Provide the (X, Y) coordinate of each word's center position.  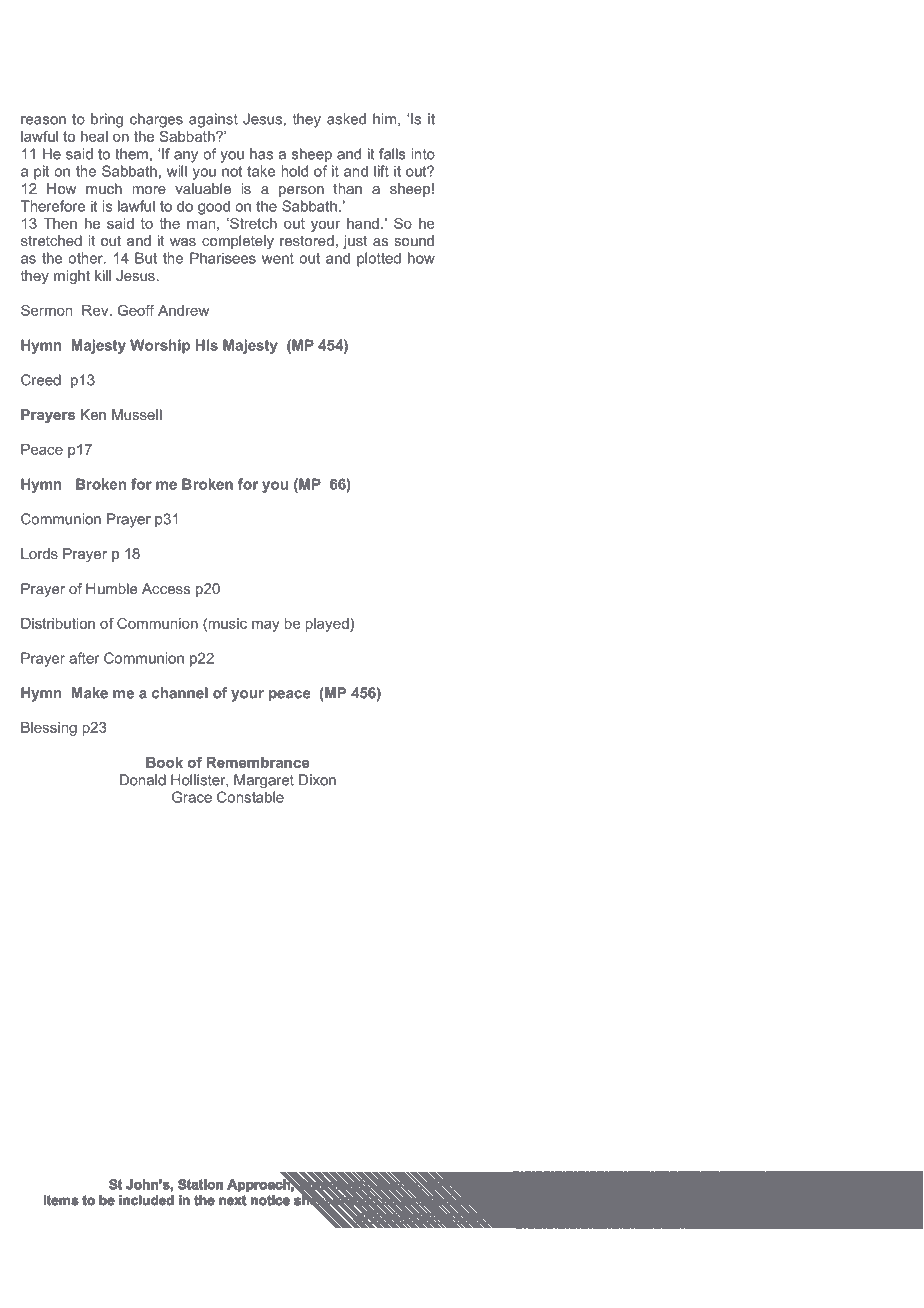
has (261, 154)
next (232, 1200)
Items (61, 1200)
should (355, 1200)
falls (392, 154)
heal (94, 136)
